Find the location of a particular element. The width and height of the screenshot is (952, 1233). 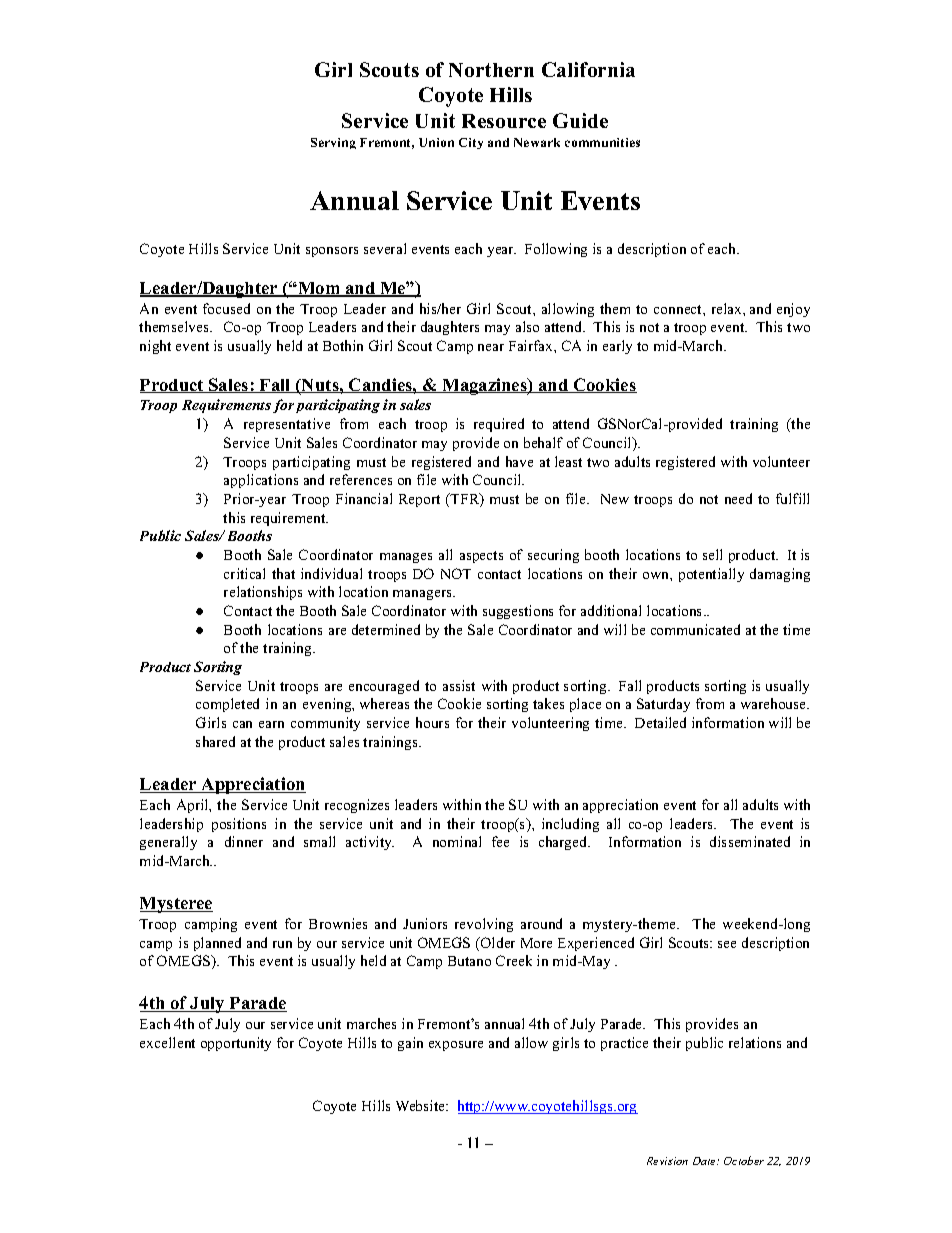

California is located at coordinates (588, 69).
